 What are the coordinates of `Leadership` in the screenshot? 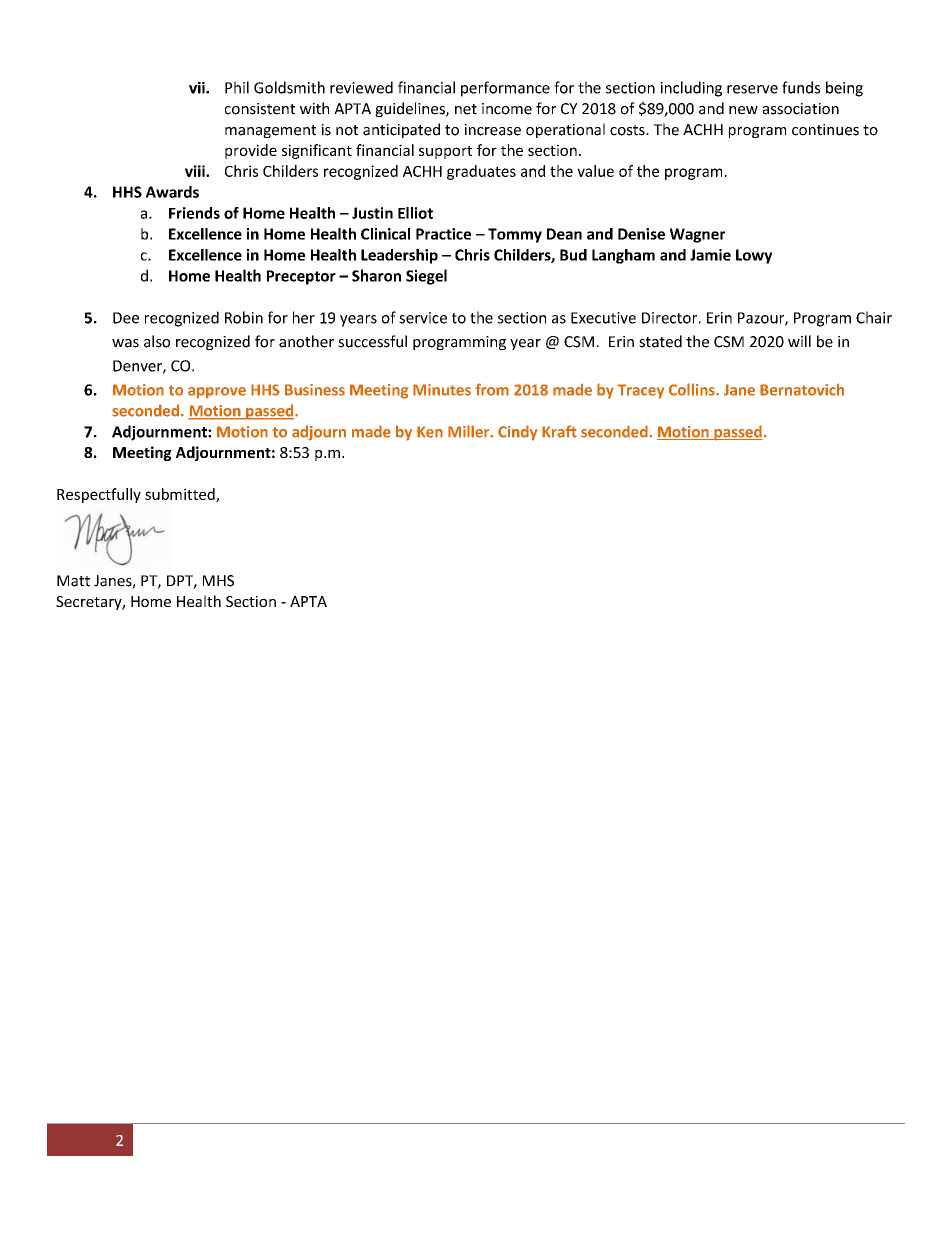 It's located at (399, 256).
